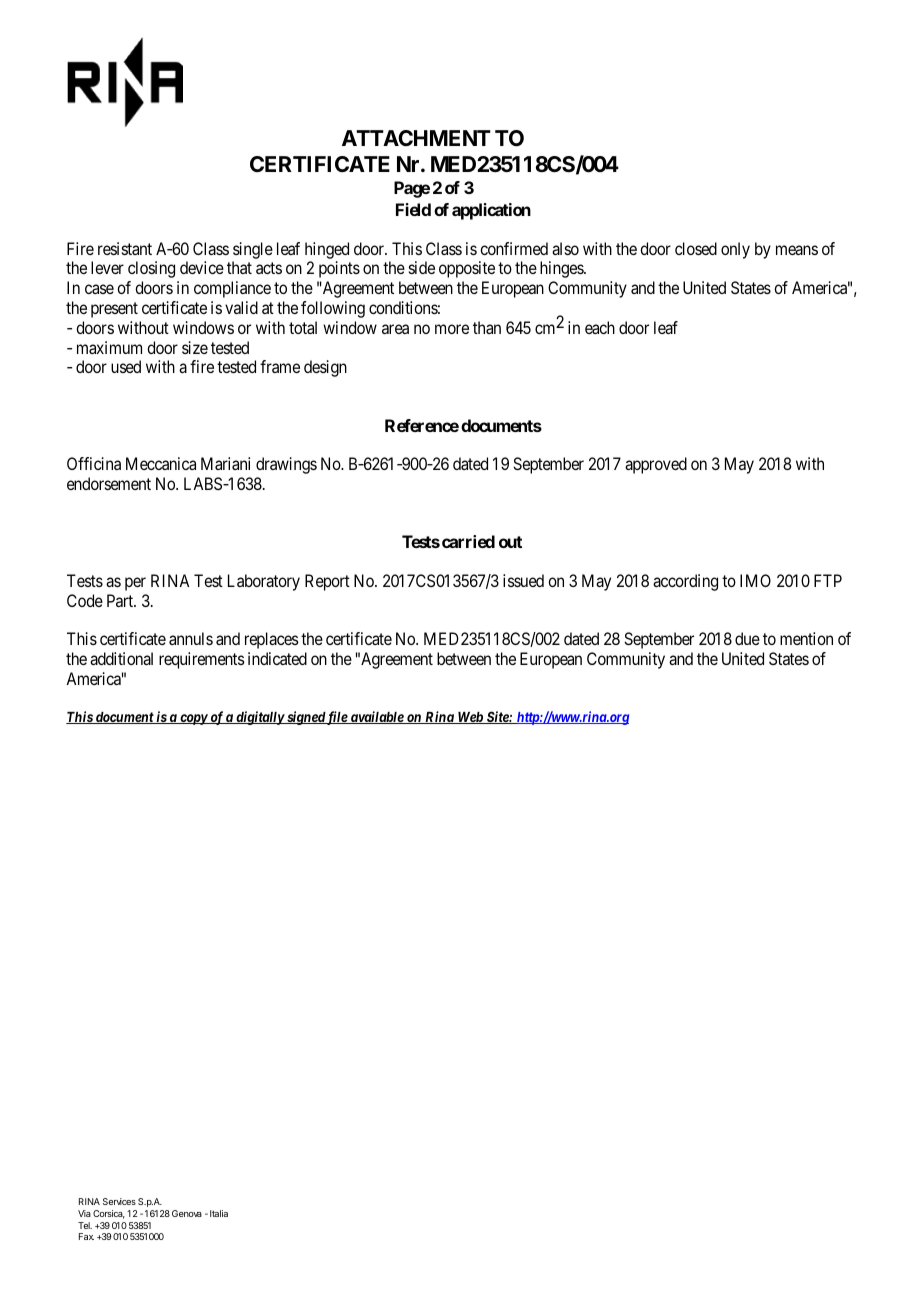 The width and height of the screenshot is (924, 1308). What do you see at coordinates (119, 1201) in the screenshot?
I see `Services` at bounding box center [119, 1201].
